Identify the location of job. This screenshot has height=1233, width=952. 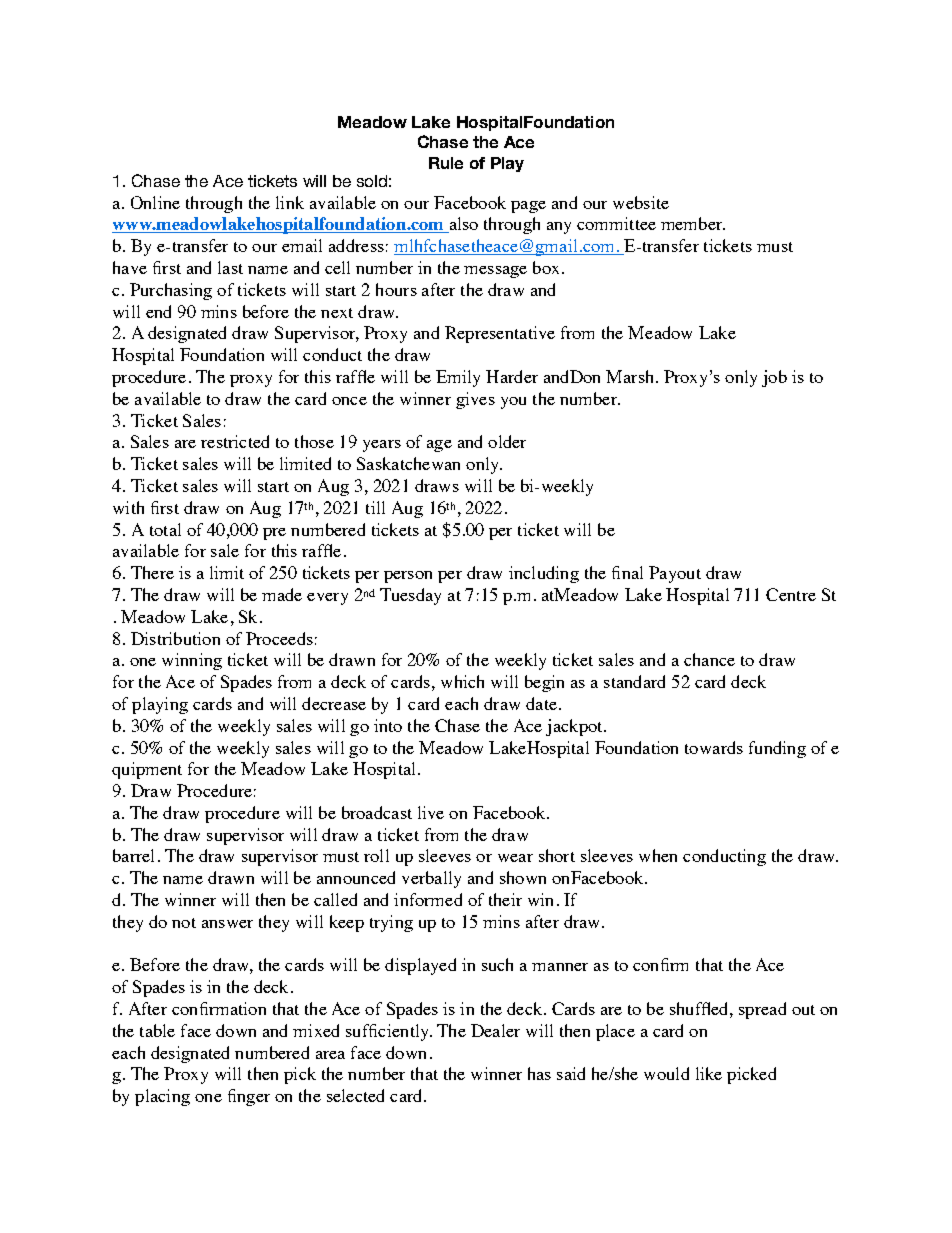
(774, 378).
